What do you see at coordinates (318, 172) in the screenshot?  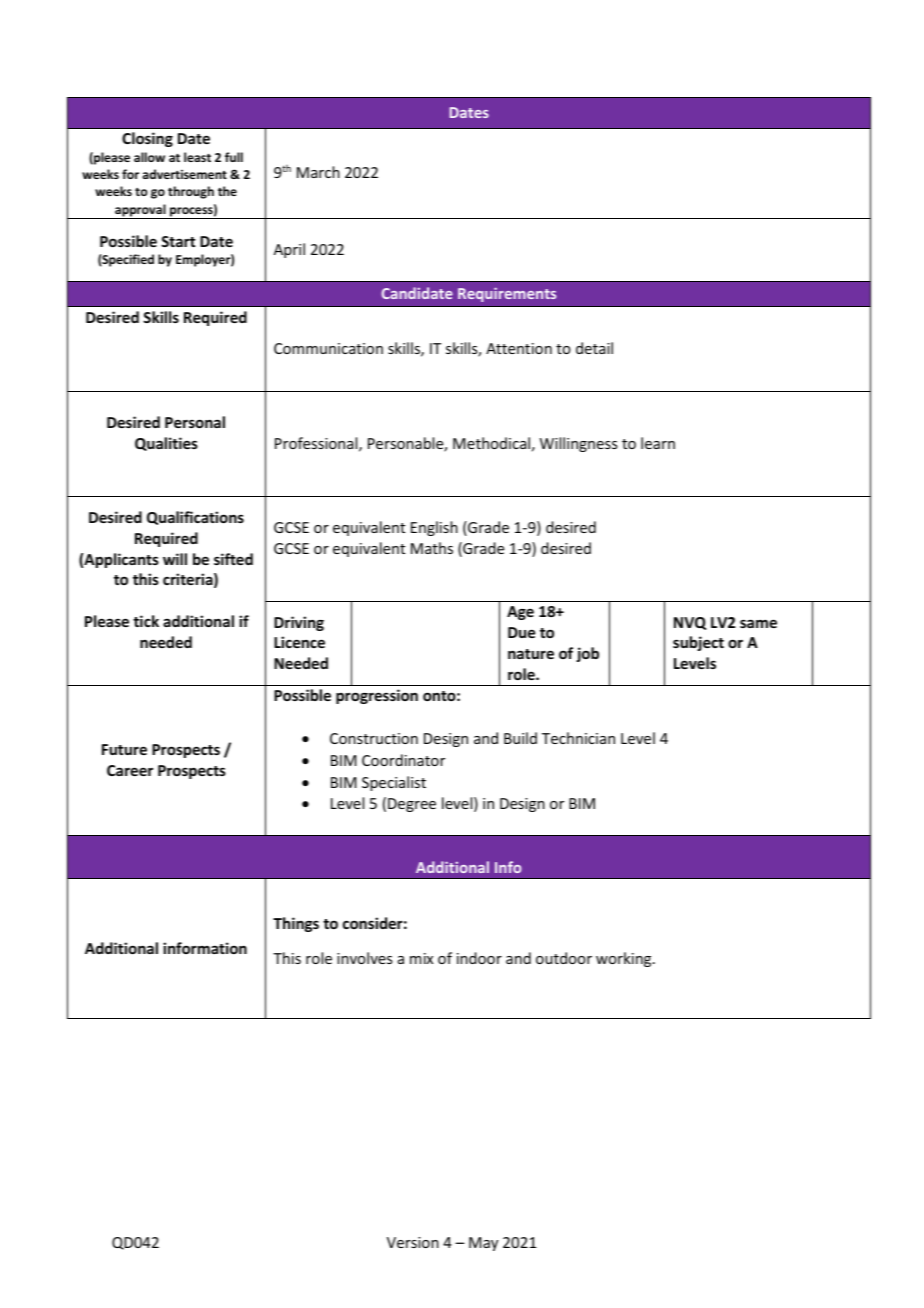 I see `March` at bounding box center [318, 172].
